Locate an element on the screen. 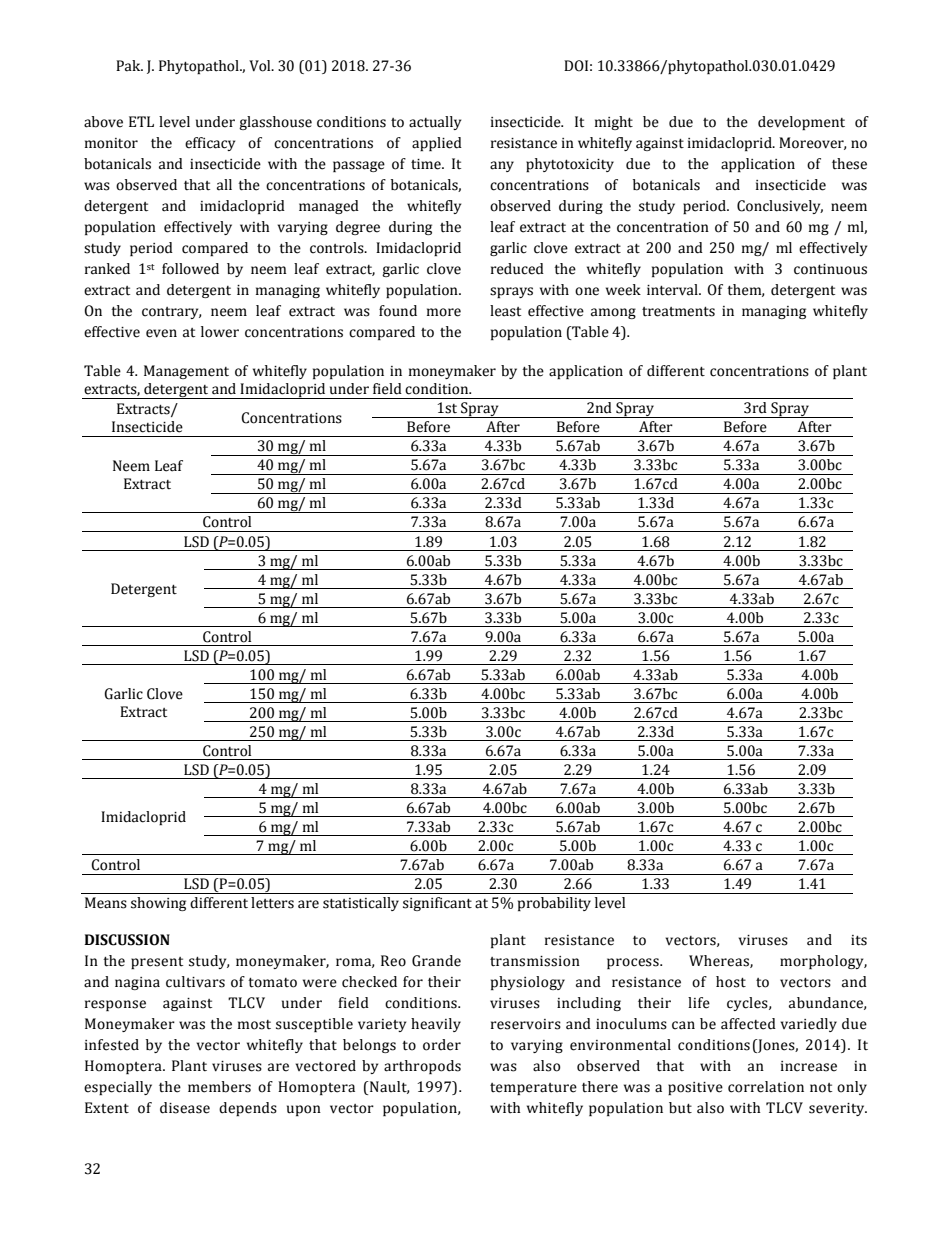 This screenshot has height=1233, width=952. ETL is located at coordinates (141, 121).
